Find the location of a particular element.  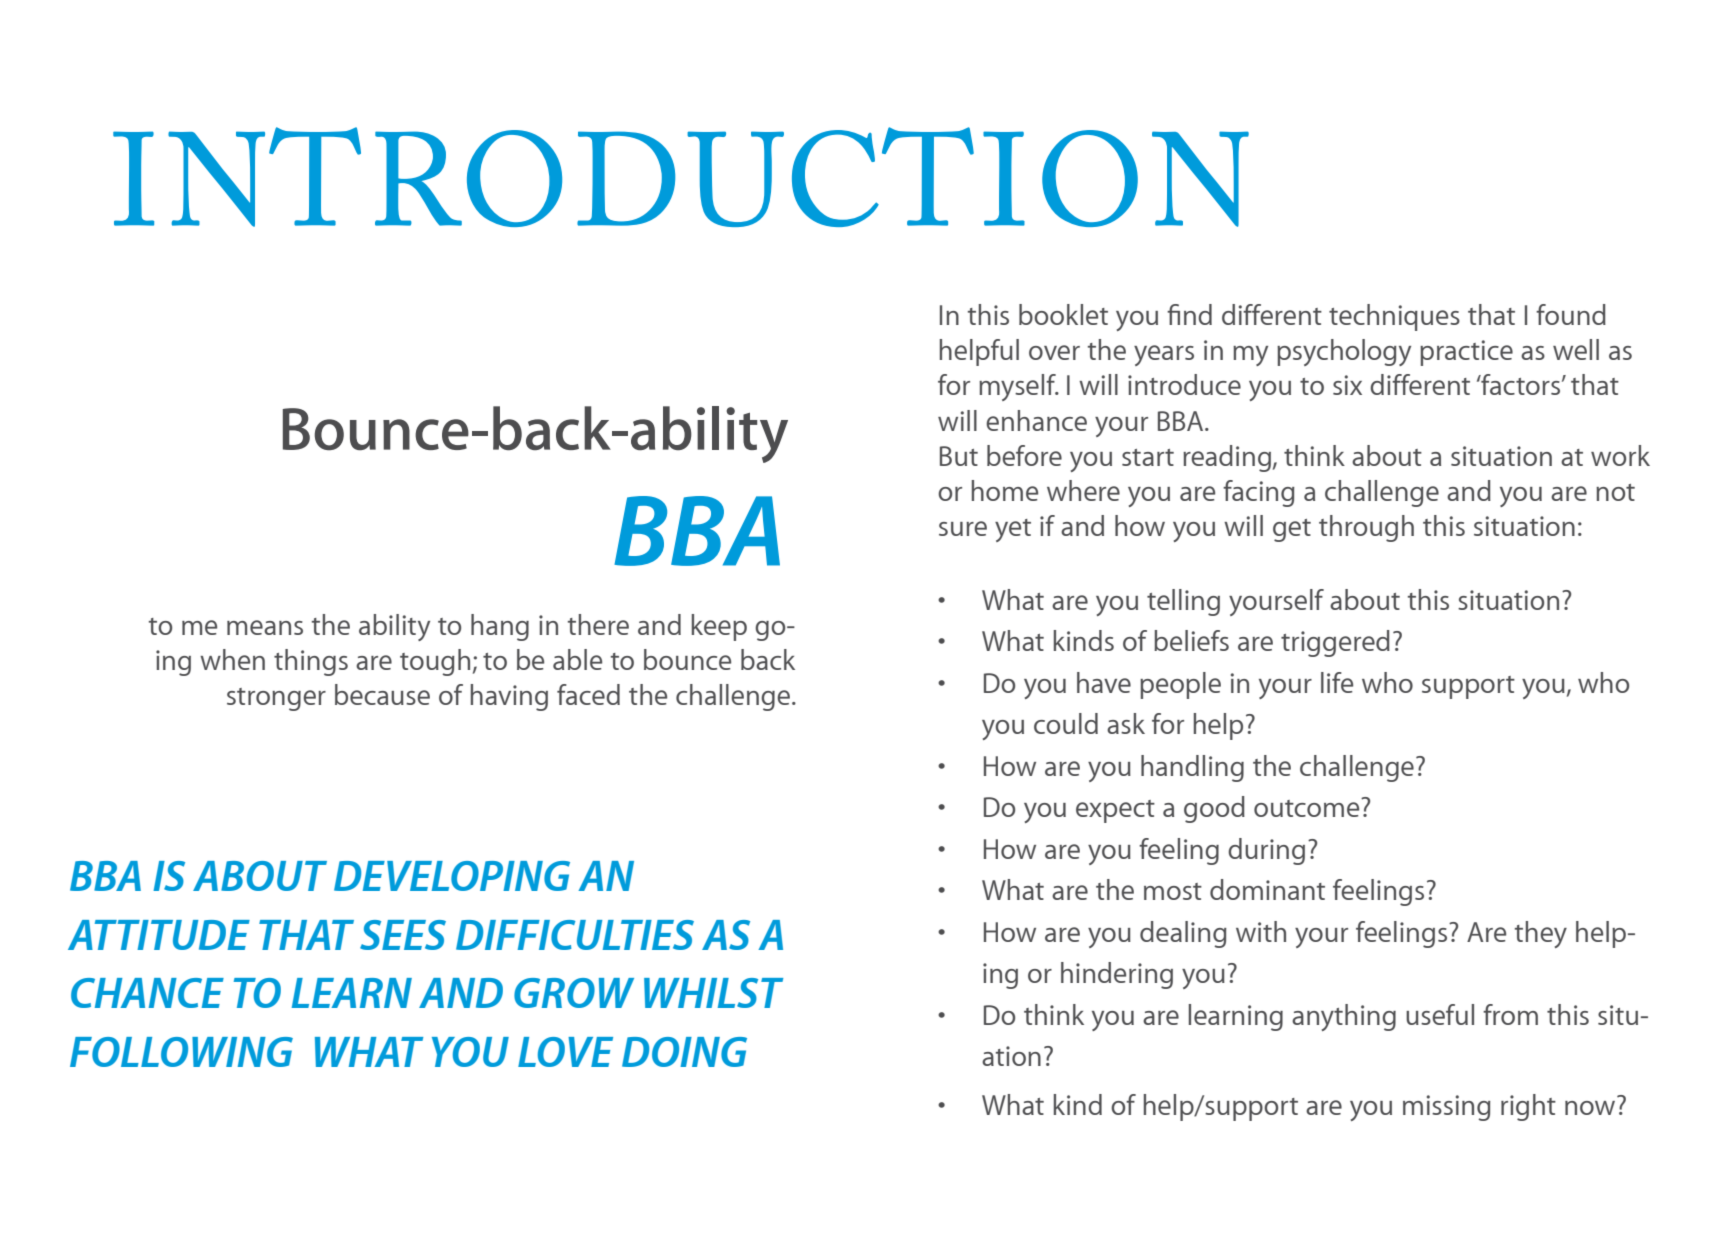

techniques is located at coordinates (1394, 317).
